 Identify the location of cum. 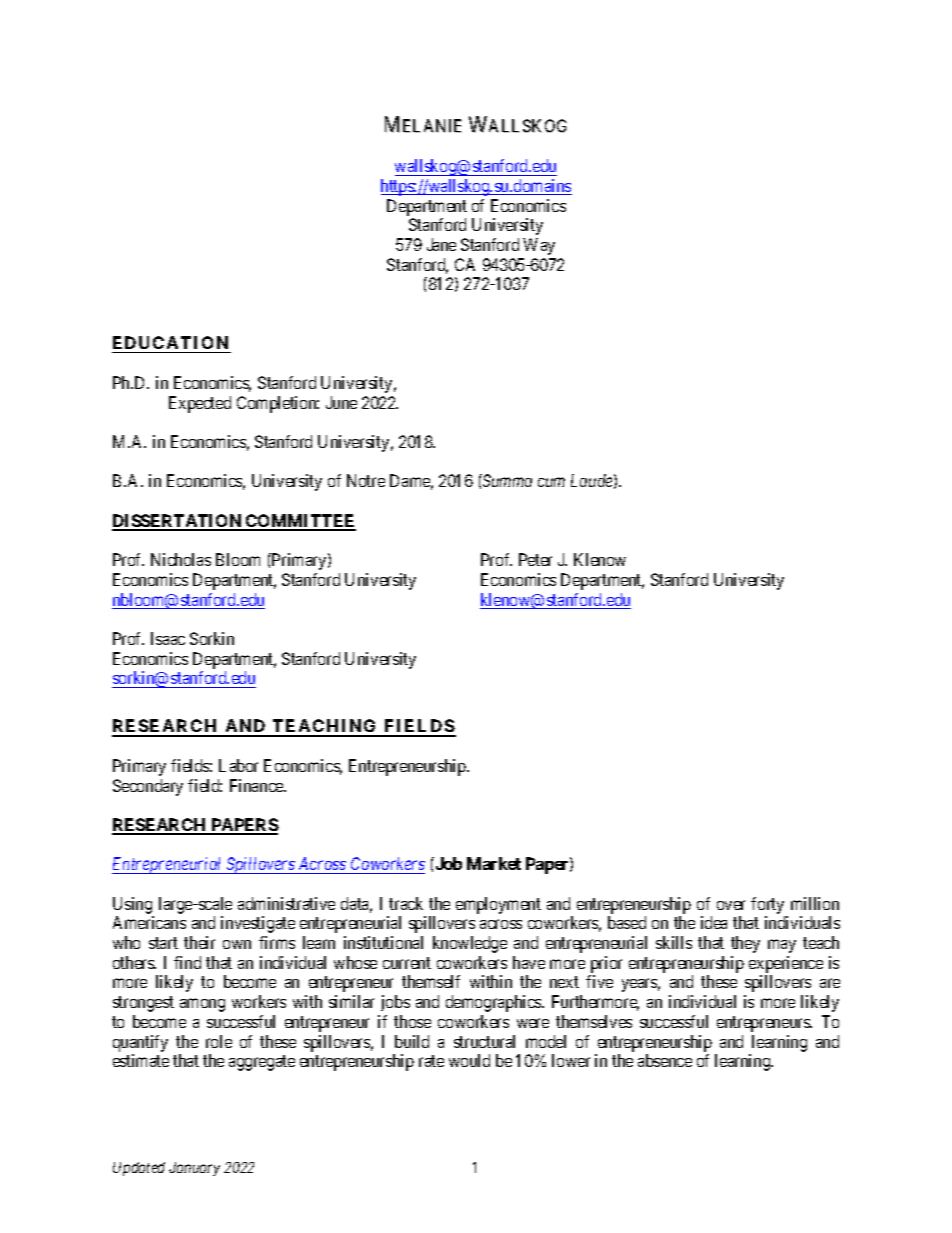
(551, 482).
